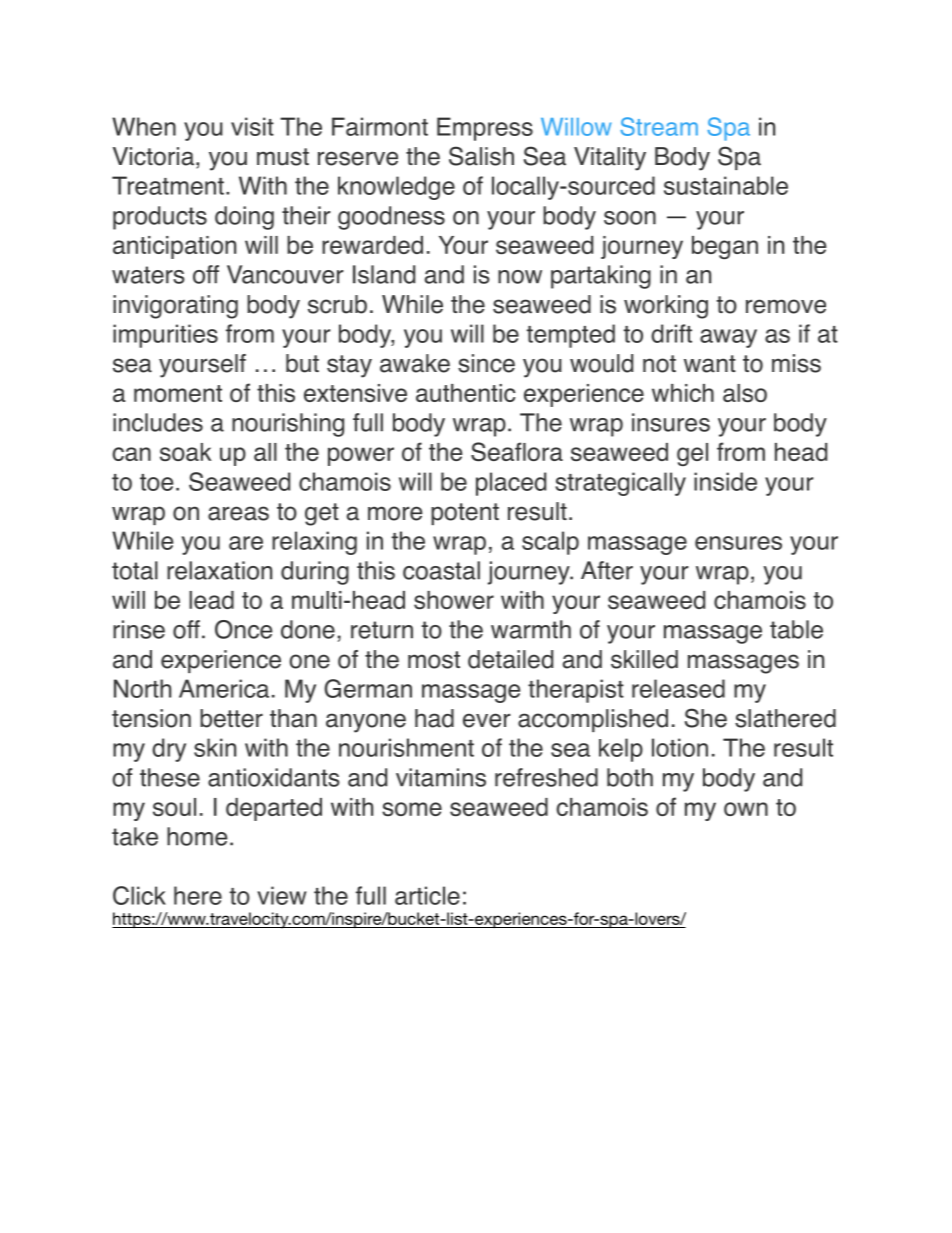 The height and width of the screenshot is (1233, 952). I want to click on America, so click(224, 688).
